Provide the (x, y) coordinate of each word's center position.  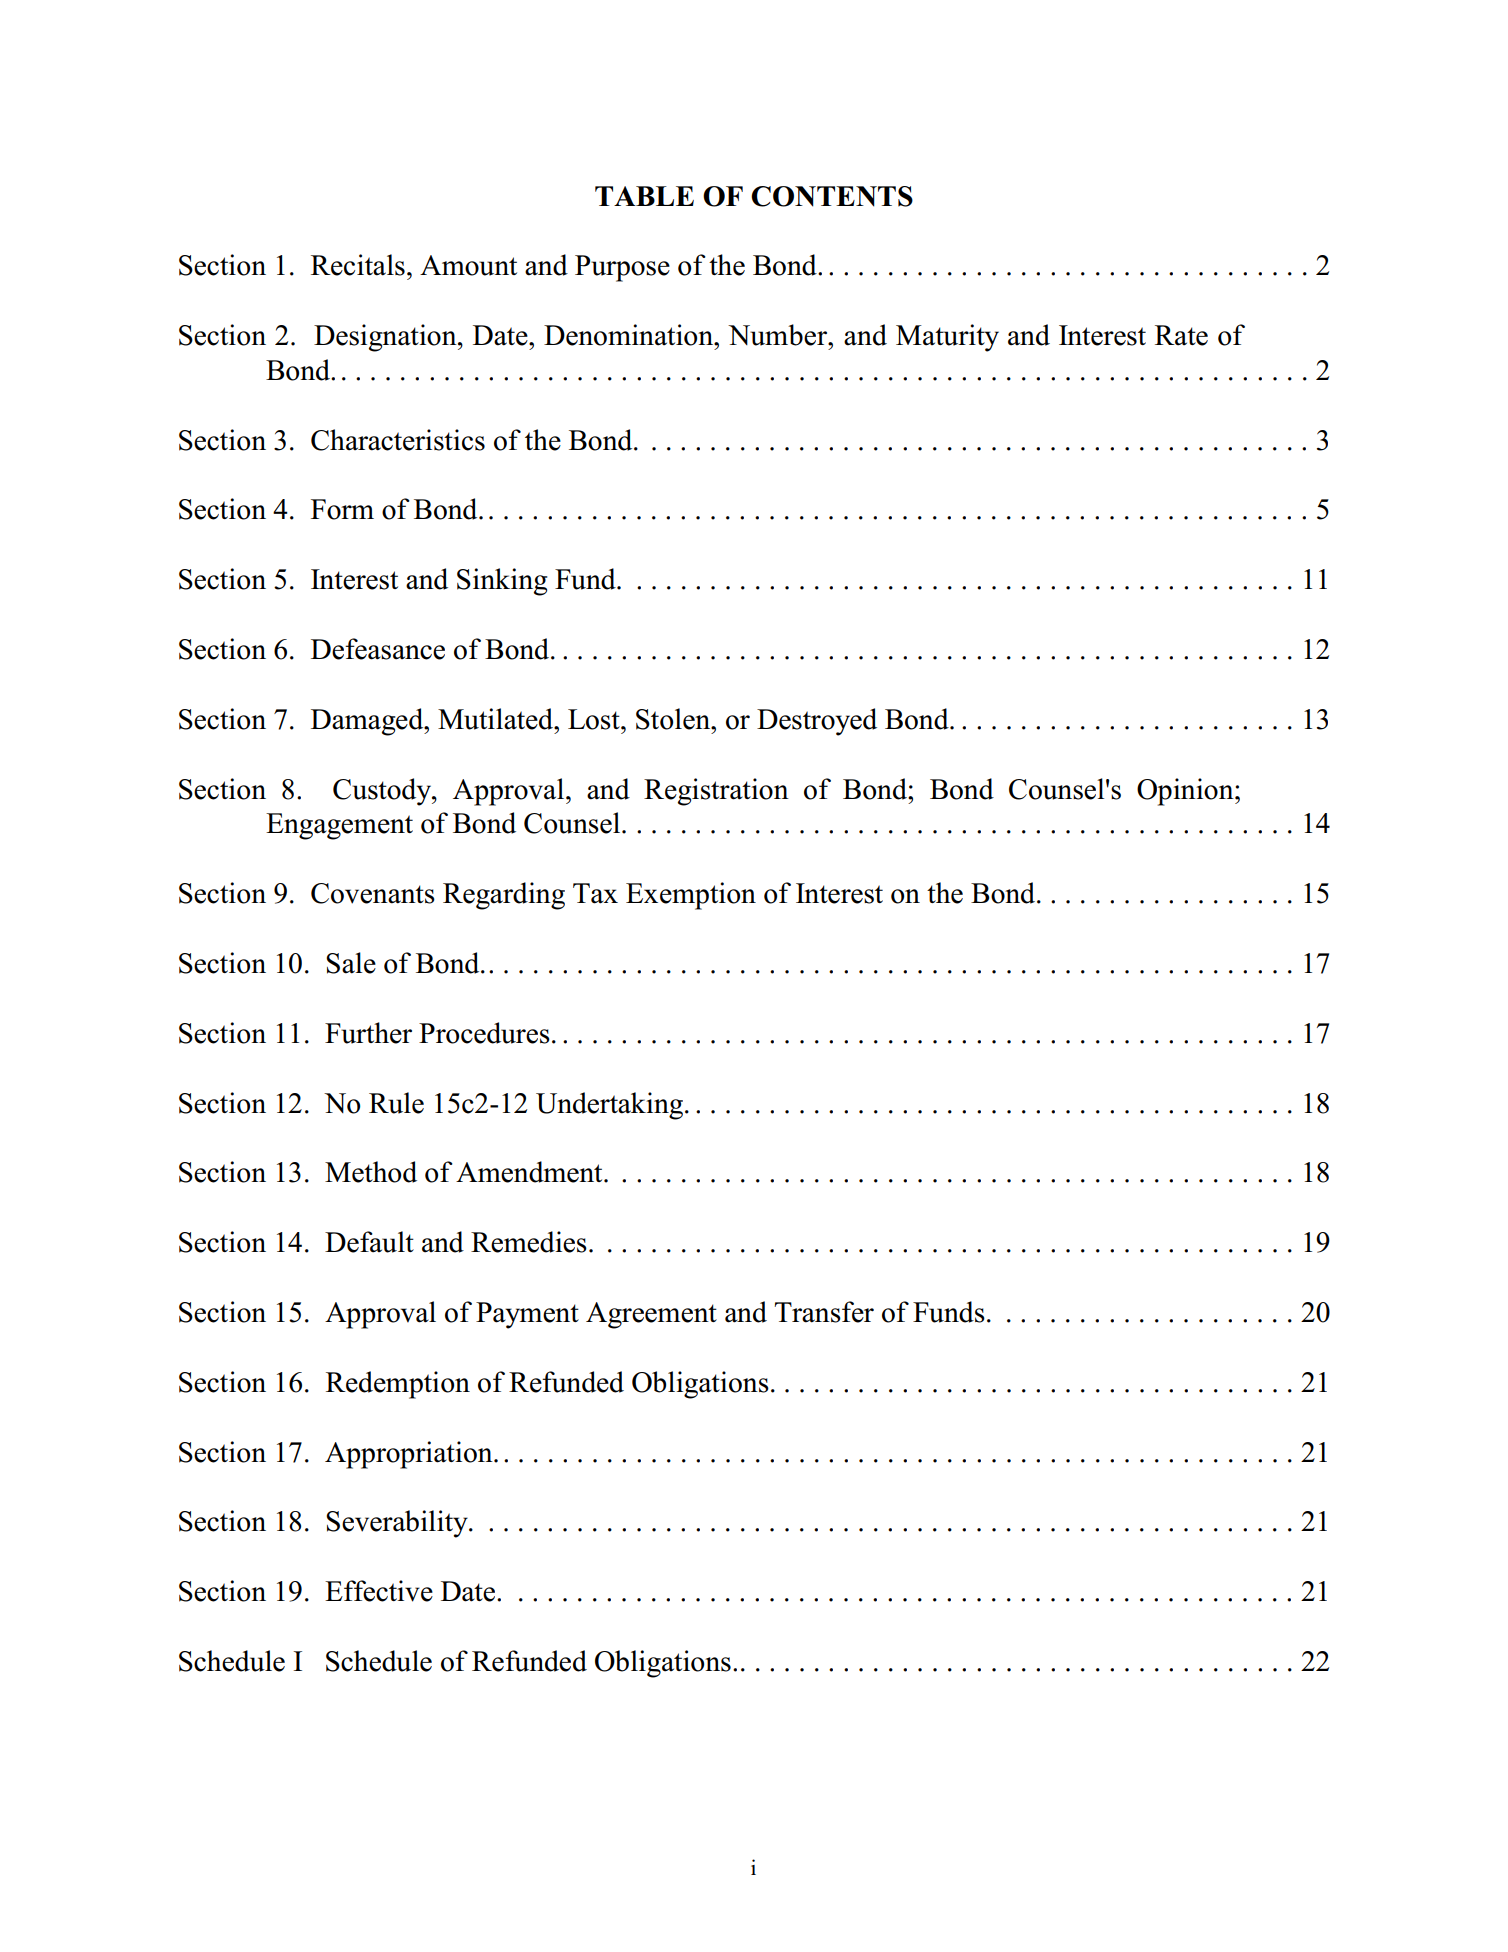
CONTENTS (832, 196)
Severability (398, 1524)
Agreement (651, 1315)
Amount (468, 265)
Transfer (824, 1312)
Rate (1181, 335)
